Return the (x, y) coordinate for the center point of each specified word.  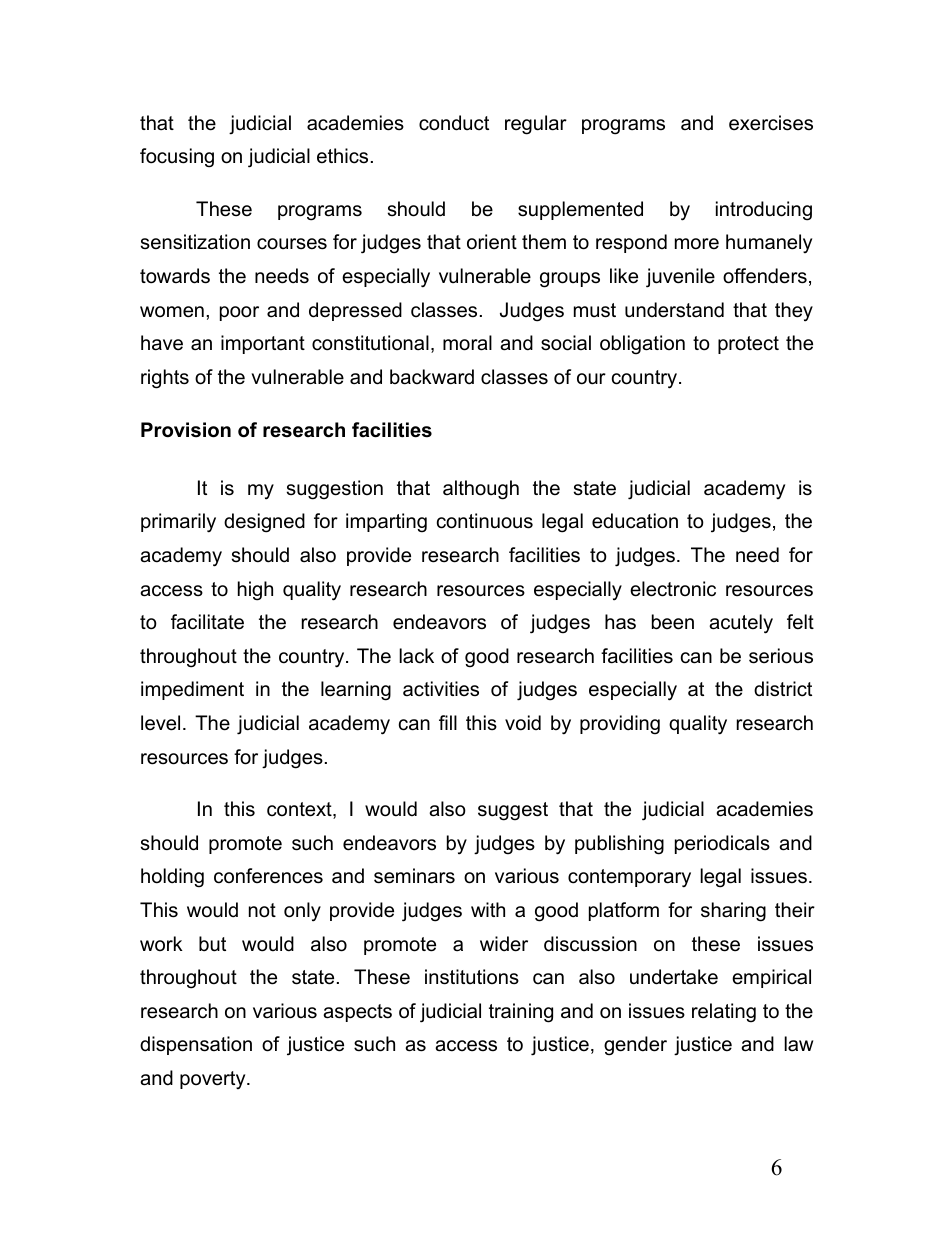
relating (724, 1013)
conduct (454, 123)
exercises (771, 123)
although (481, 490)
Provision (186, 430)
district (783, 689)
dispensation (196, 1045)
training (521, 1013)
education (635, 521)
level (160, 723)
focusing (177, 158)
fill (448, 722)
